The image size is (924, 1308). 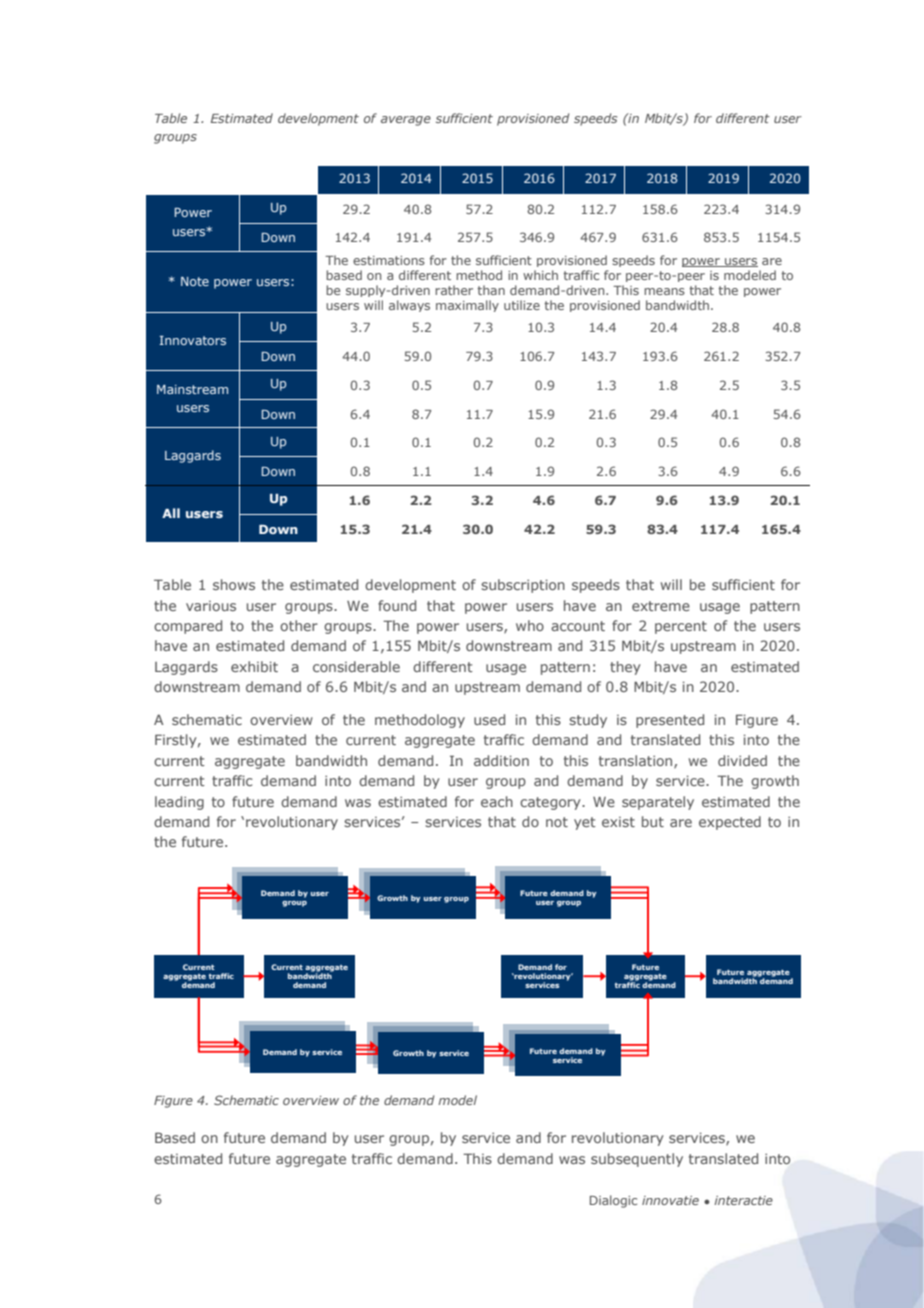 What do you see at coordinates (530, 625) in the screenshot?
I see `who` at bounding box center [530, 625].
